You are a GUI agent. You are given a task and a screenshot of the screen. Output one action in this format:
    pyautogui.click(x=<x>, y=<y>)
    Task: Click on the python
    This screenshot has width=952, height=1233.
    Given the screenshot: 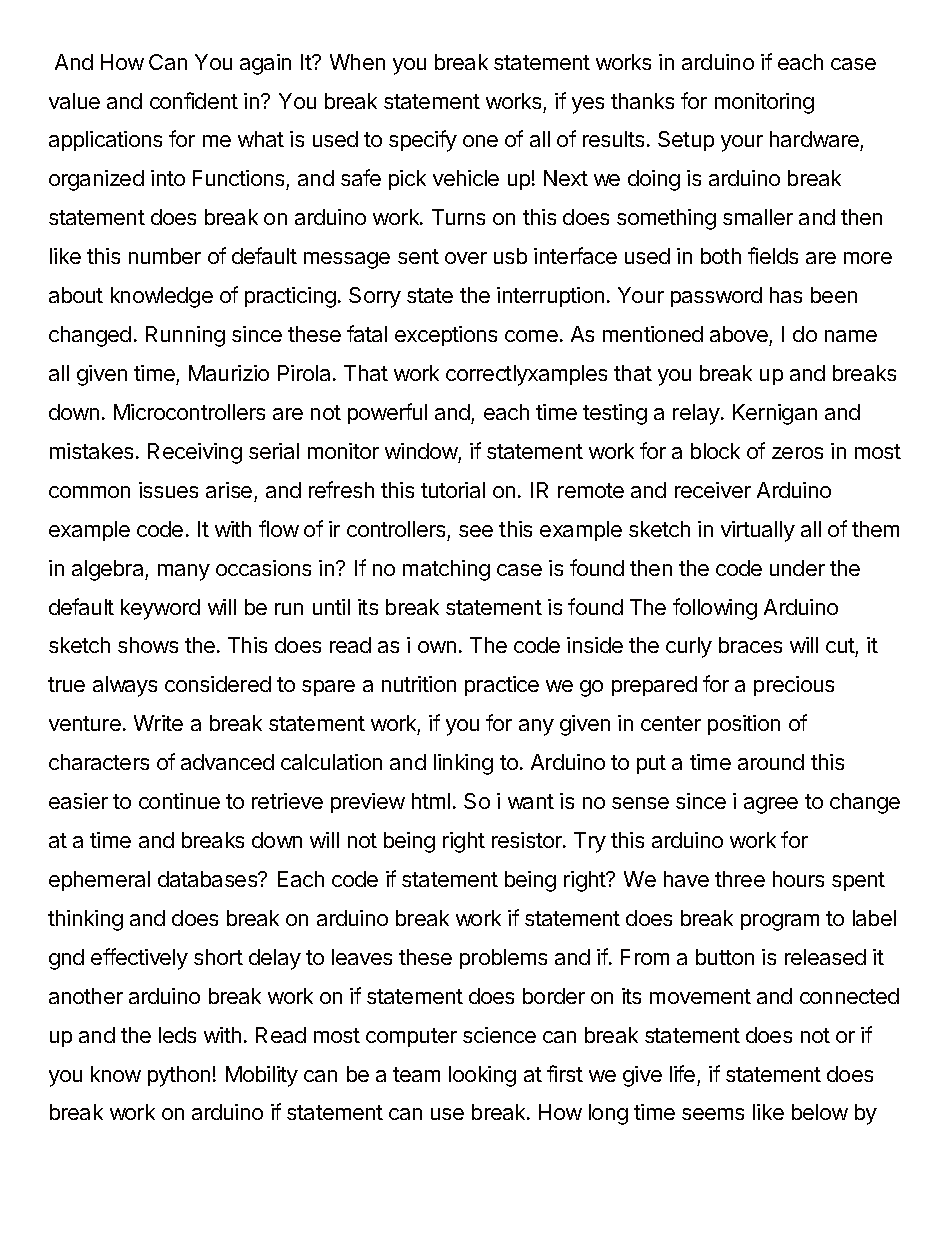 What is the action you would take?
    pyautogui.click(x=179, y=1076)
